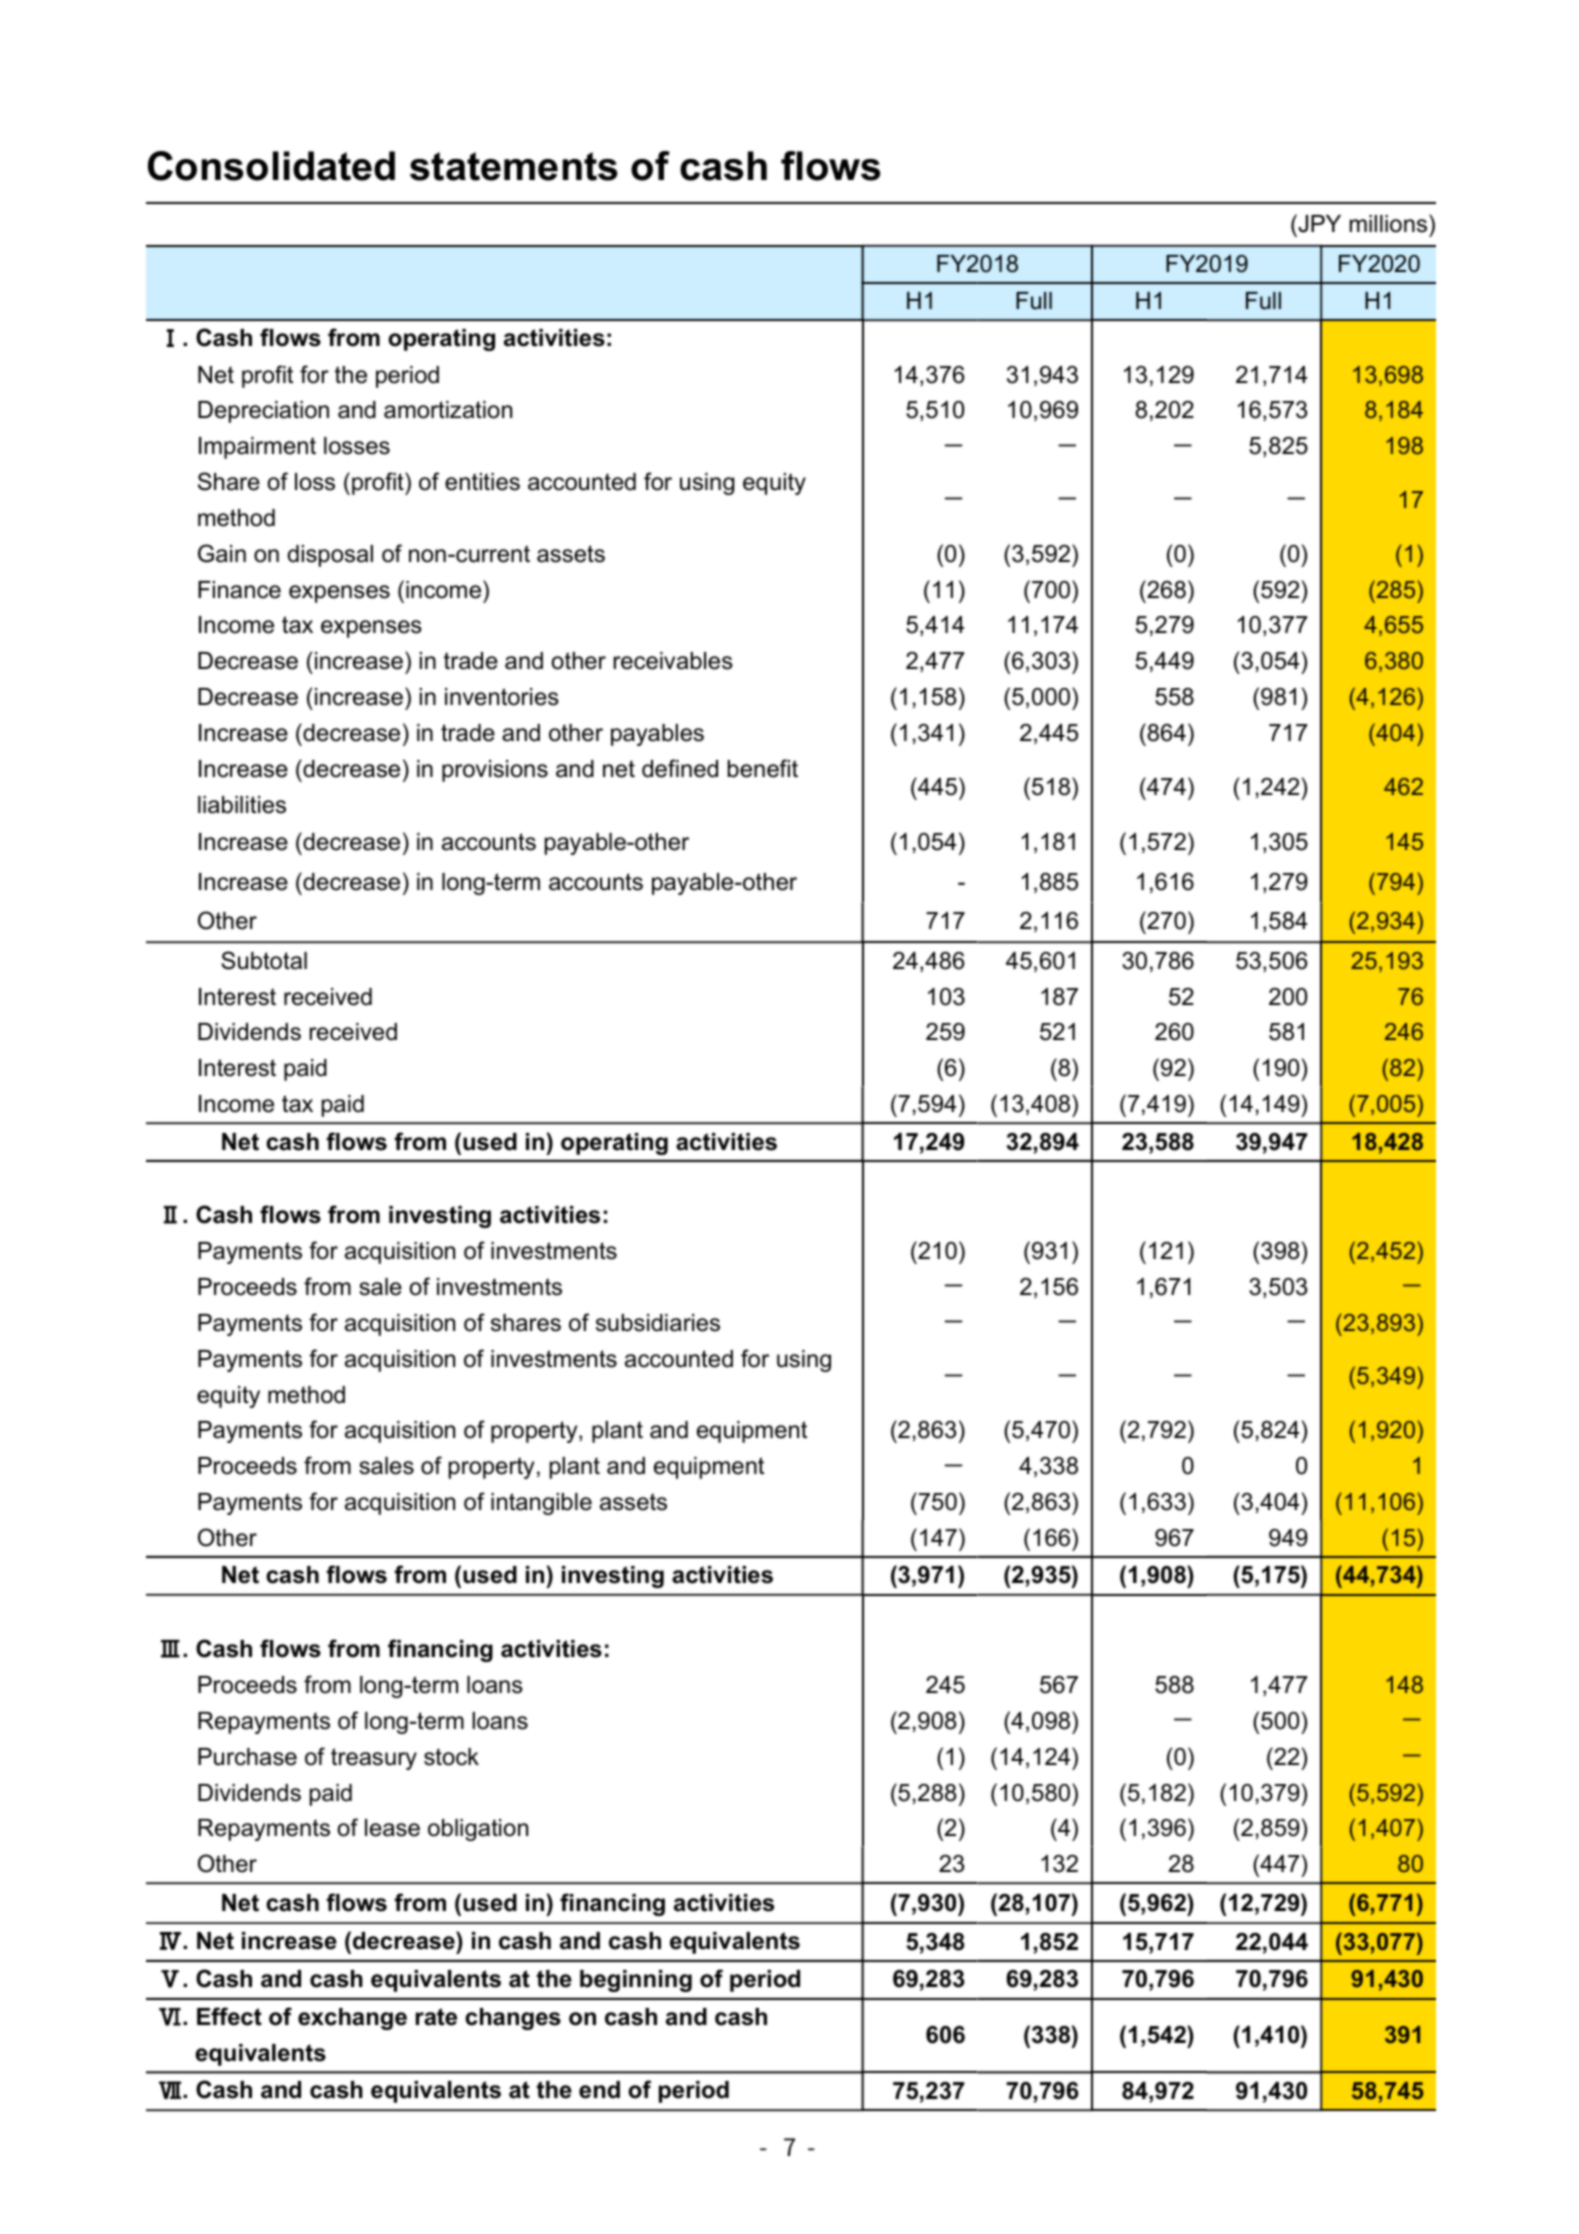  I want to click on exchange, so click(352, 2019).
